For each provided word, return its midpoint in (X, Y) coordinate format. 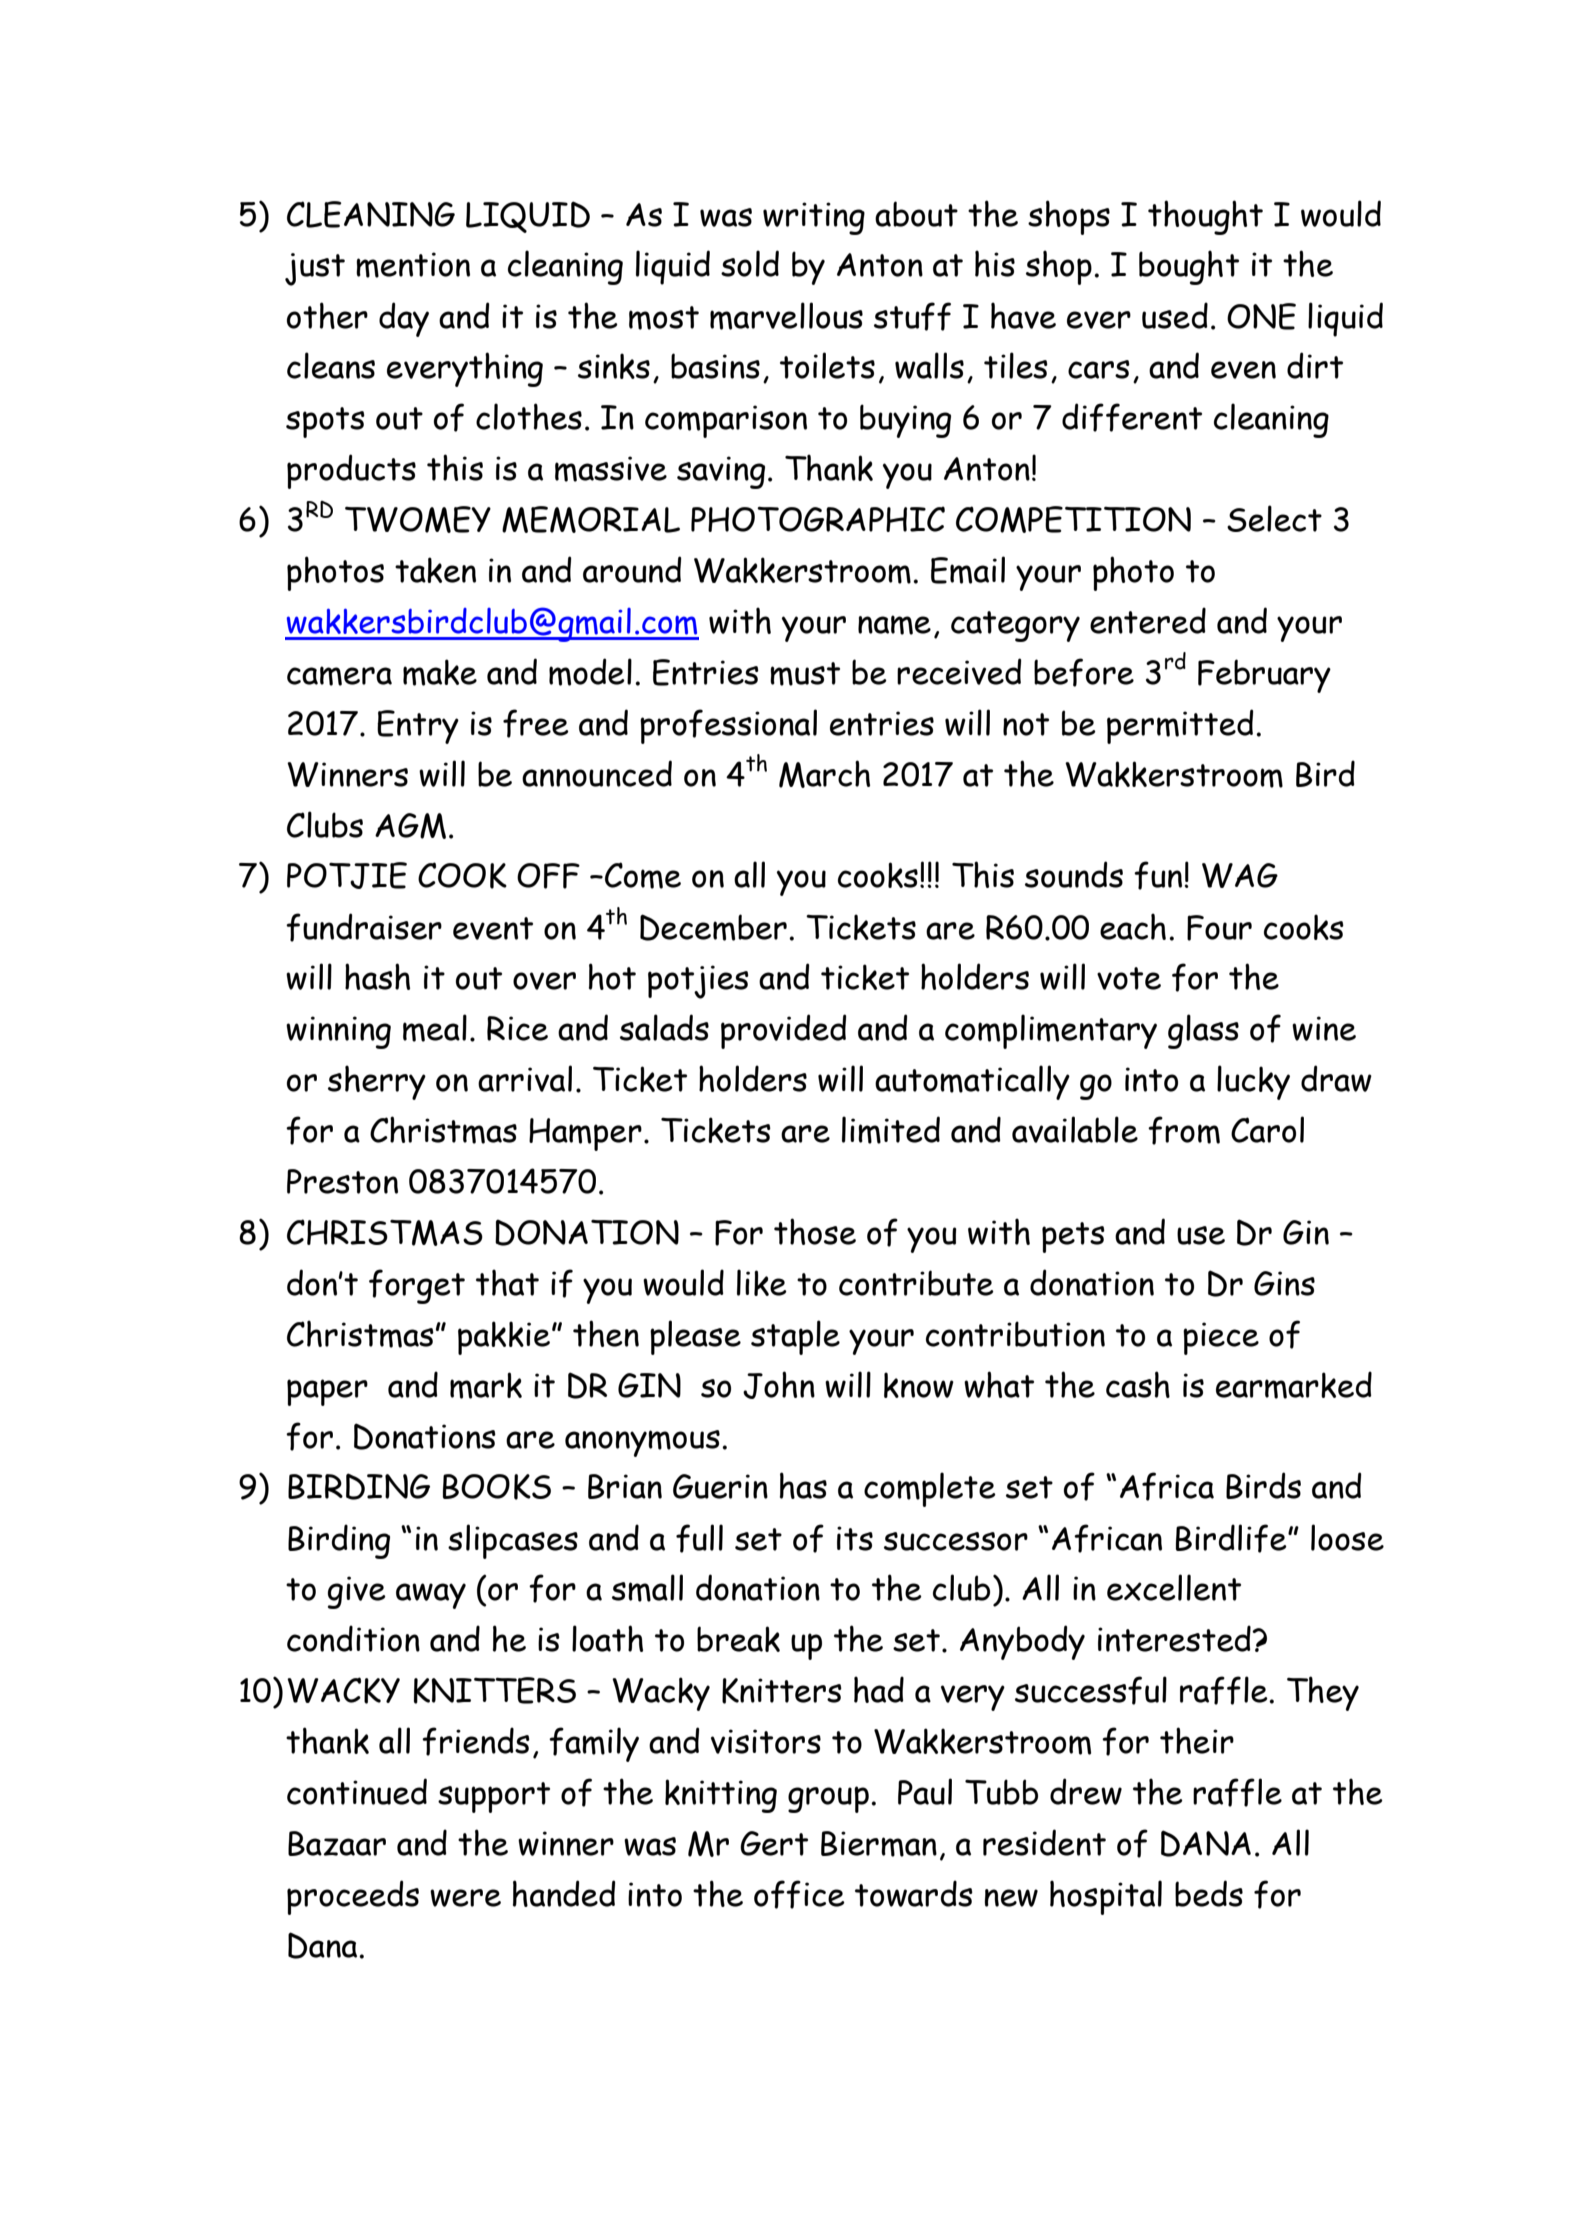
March (824, 774)
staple (795, 1337)
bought (1189, 267)
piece (1221, 1338)
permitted (1180, 726)
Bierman (879, 1844)
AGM (410, 826)
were (465, 1898)
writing (814, 218)
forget (417, 1286)
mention (413, 265)
